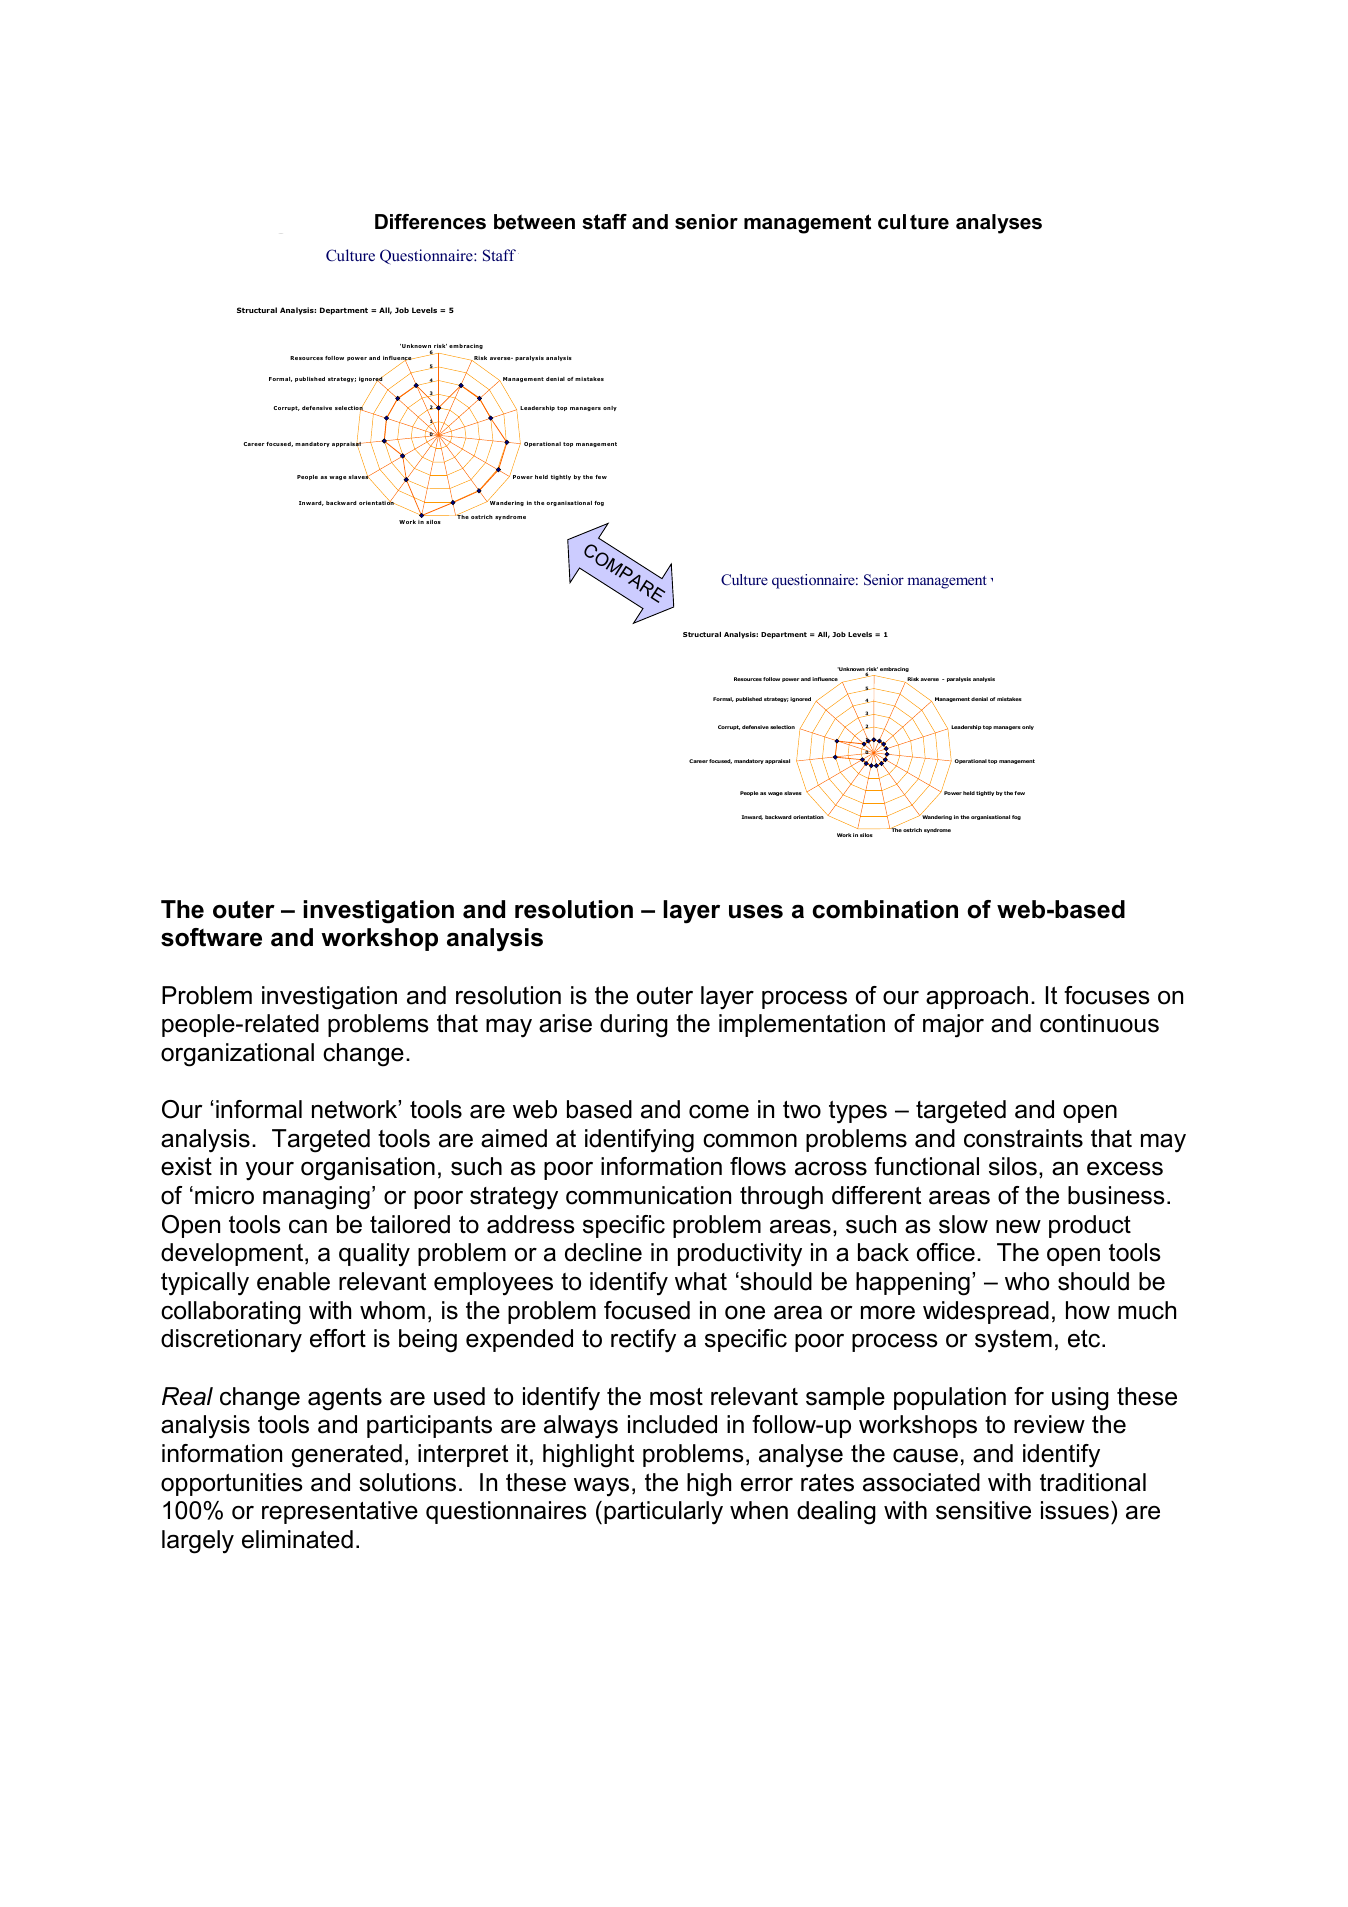 The image size is (1348, 1907). What do you see at coordinates (663, 1513) in the screenshot?
I see `particularly` at bounding box center [663, 1513].
